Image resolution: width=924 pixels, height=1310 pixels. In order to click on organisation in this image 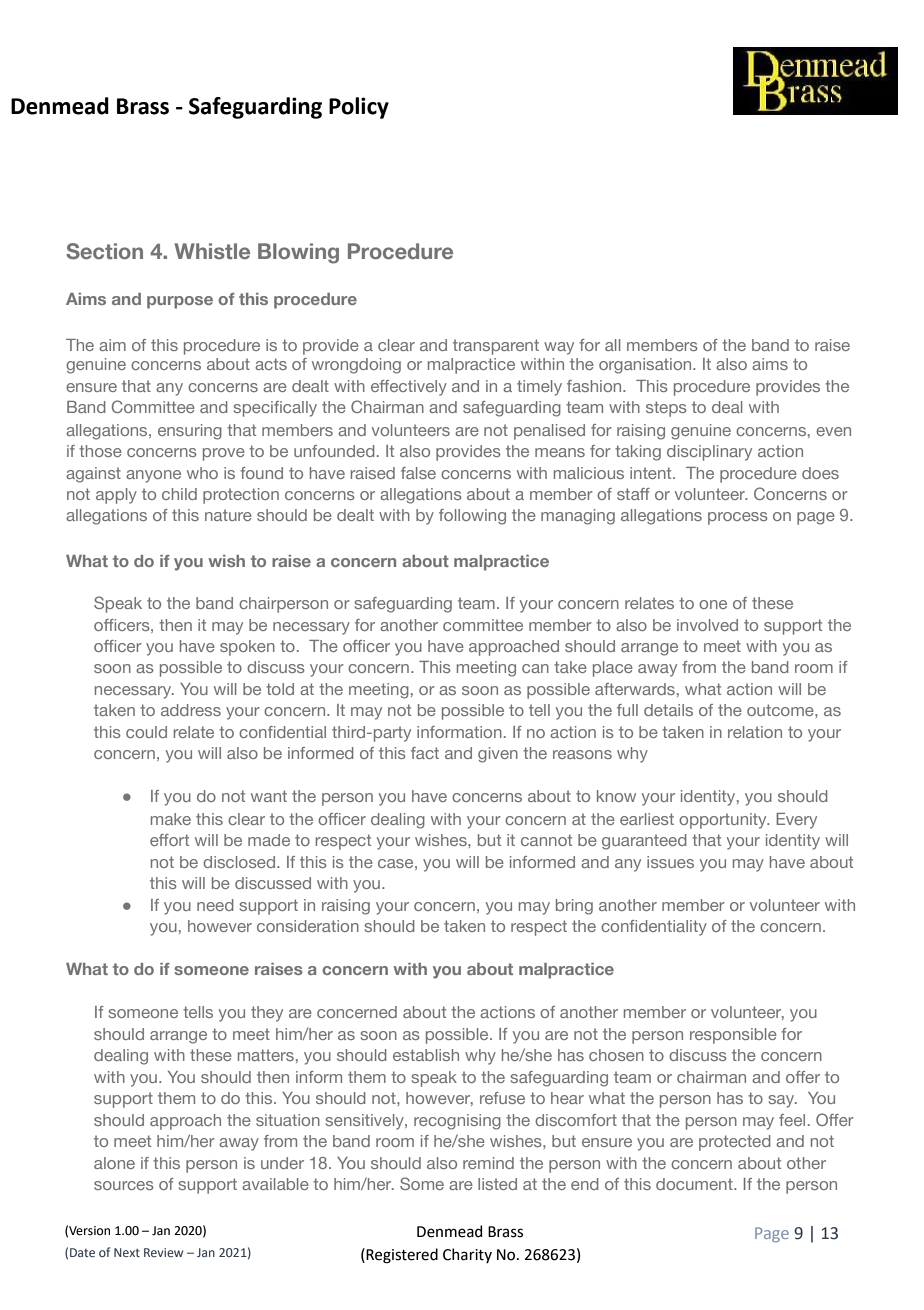, I will do `click(646, 366)`.
